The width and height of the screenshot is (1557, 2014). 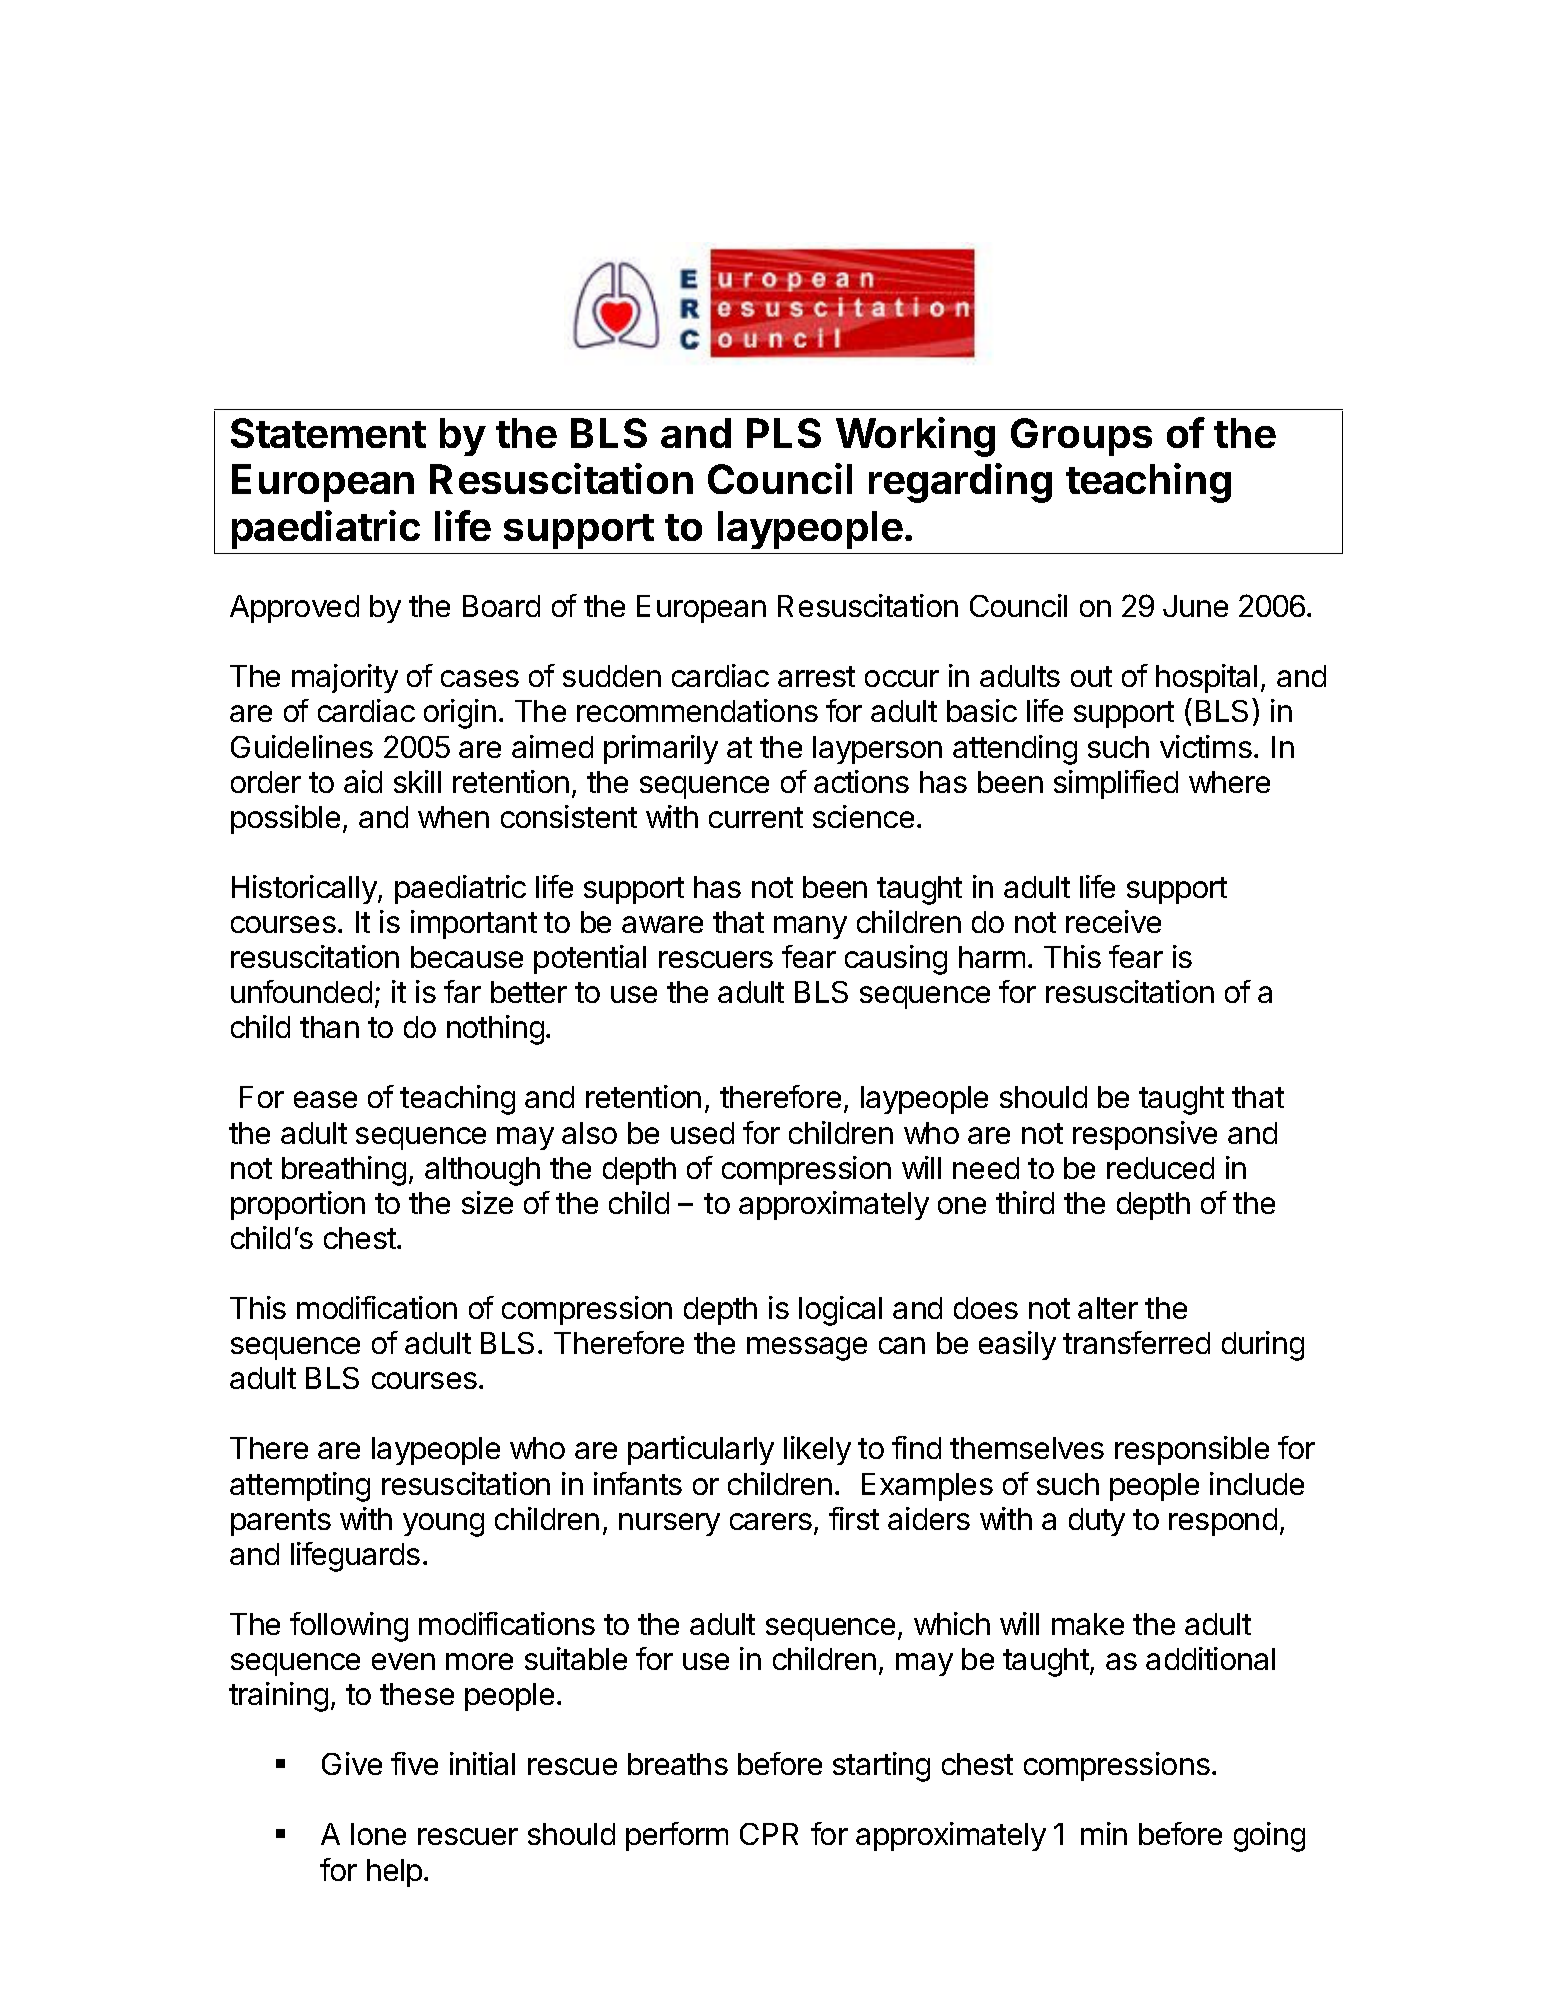 I want to click on used, so click(x=702, y=1133).
